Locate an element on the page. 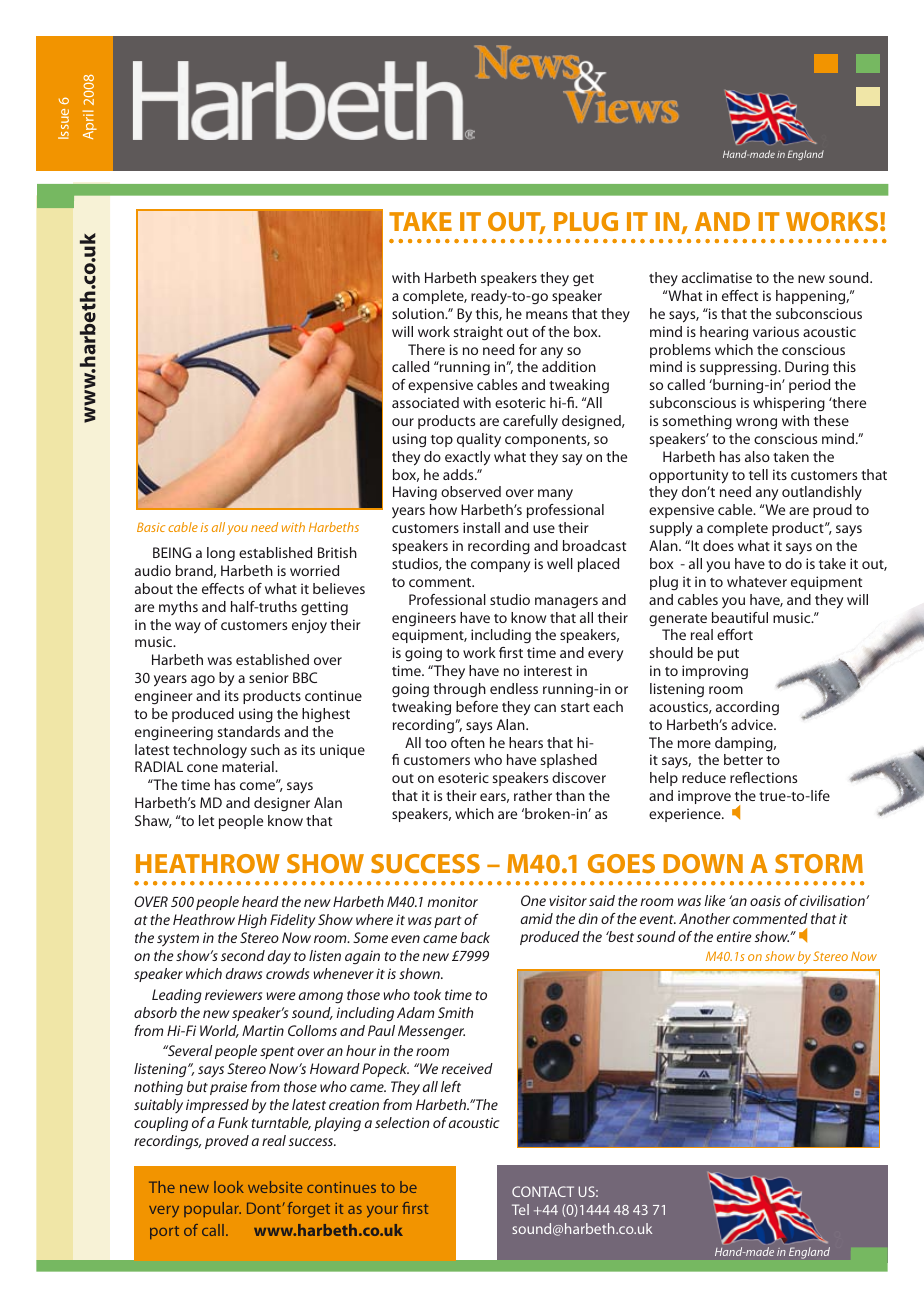 This document has height=1308, width=924. does is located at coordinates (718, 545).
